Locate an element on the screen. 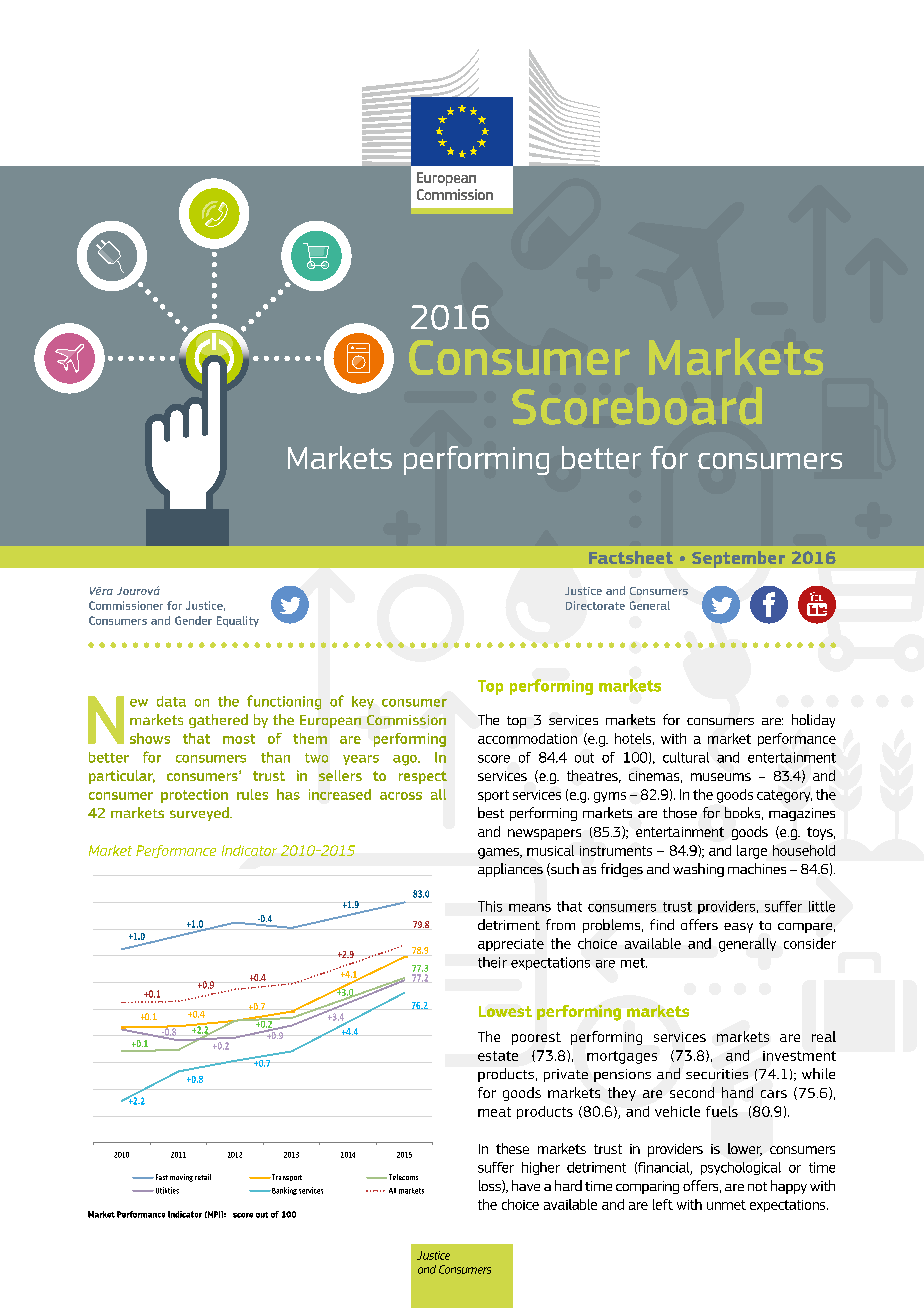 This screenshot has width=924, height=1308. their is located at coordinates (492, 962).
